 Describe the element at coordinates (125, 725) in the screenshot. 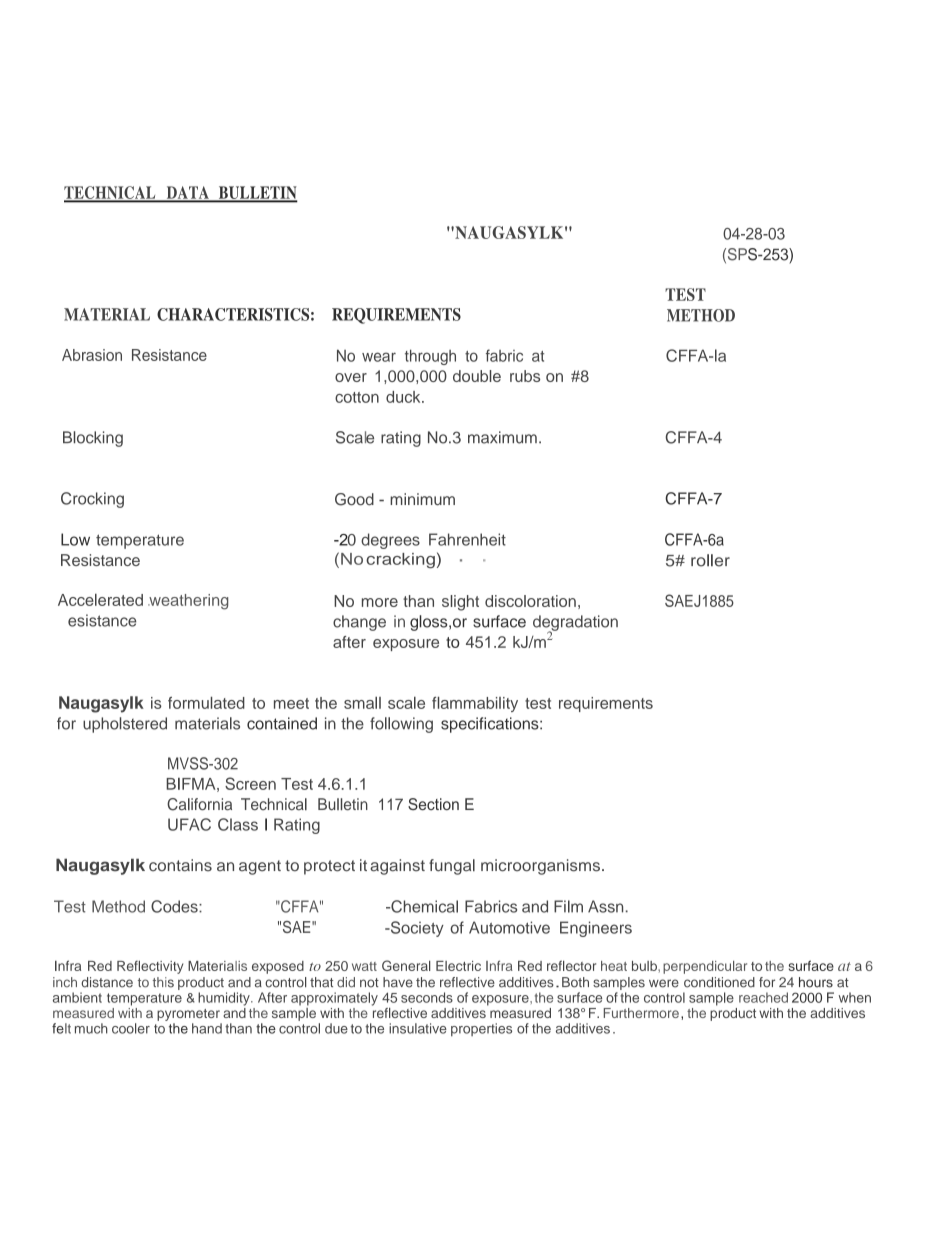

I see `upholstered` at that location.
